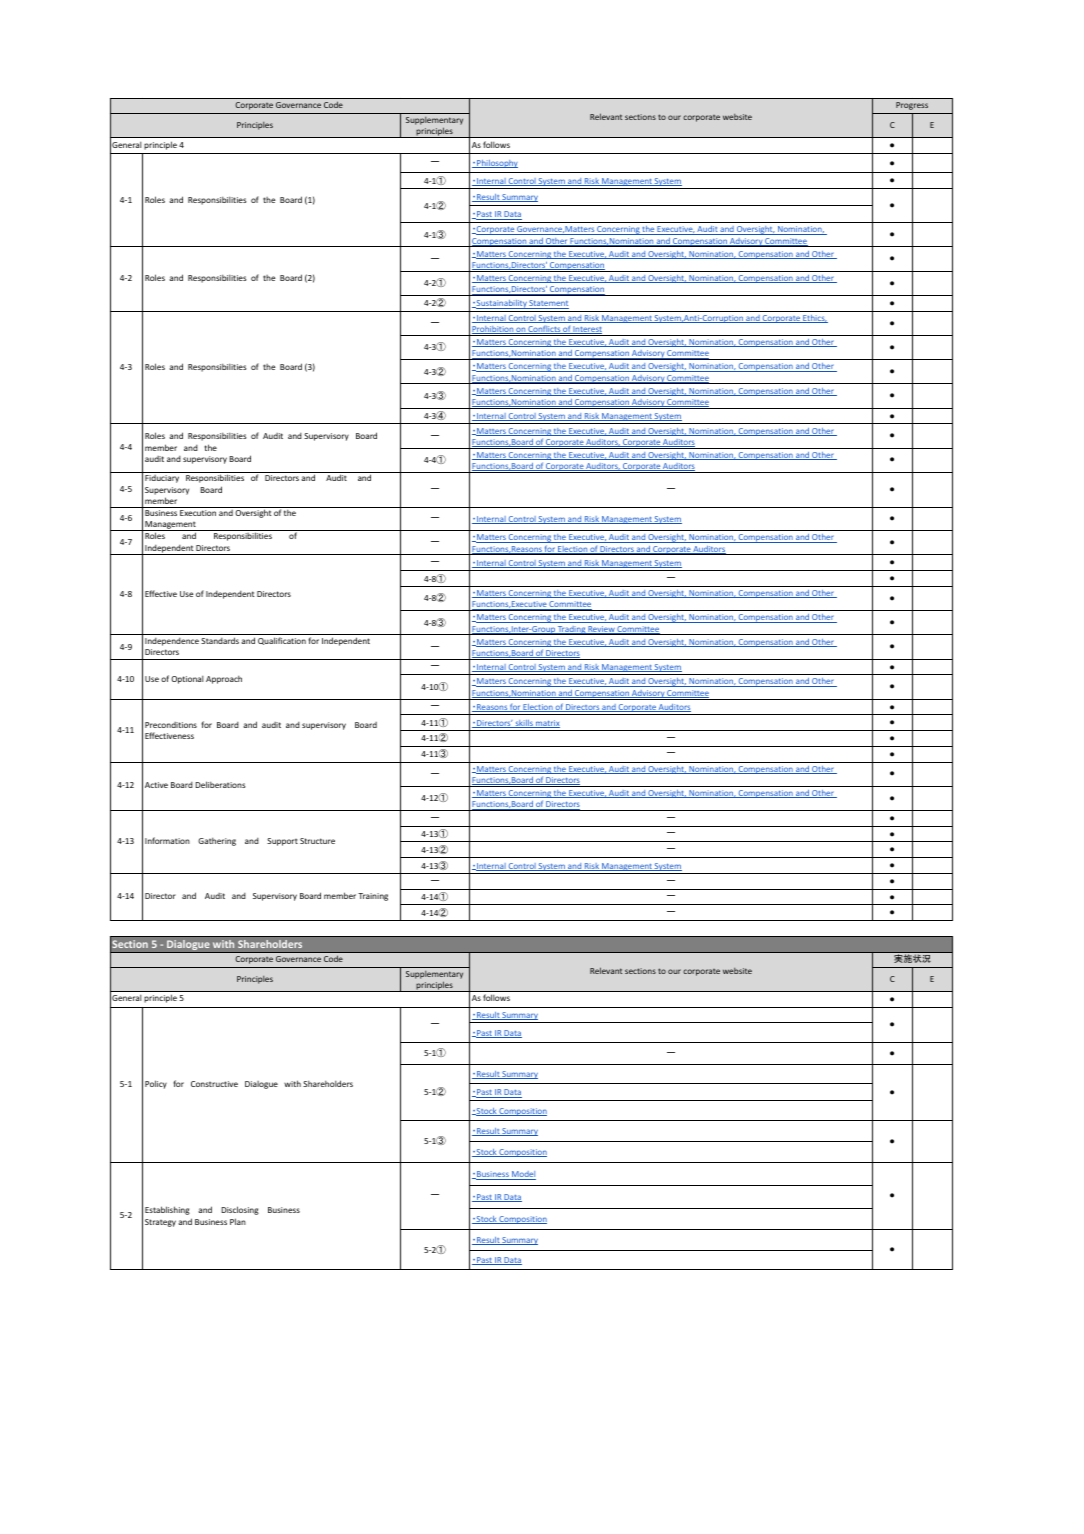 This document has height=1534, width=1084. Describe the element at coordinates (373, 897) in the document. I see `Training` at that location.
